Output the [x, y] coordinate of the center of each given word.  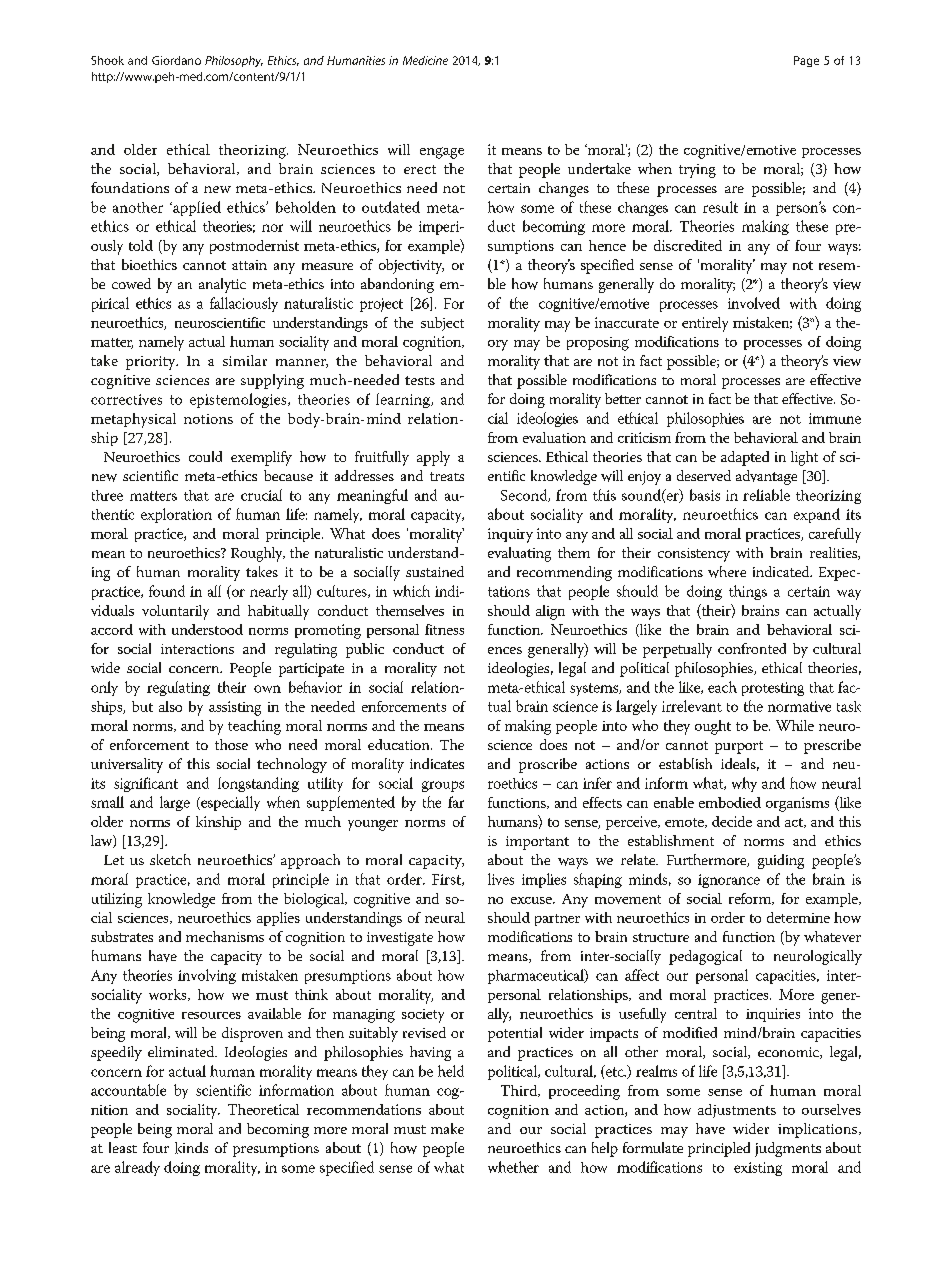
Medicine [425, 60]
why [744, 784]
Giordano [176, 60]
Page [806, 61]
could [205, 456]
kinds [191, 1148]
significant [146, 784]
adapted [745, 458]
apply [433, 458]
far [456, 802]
